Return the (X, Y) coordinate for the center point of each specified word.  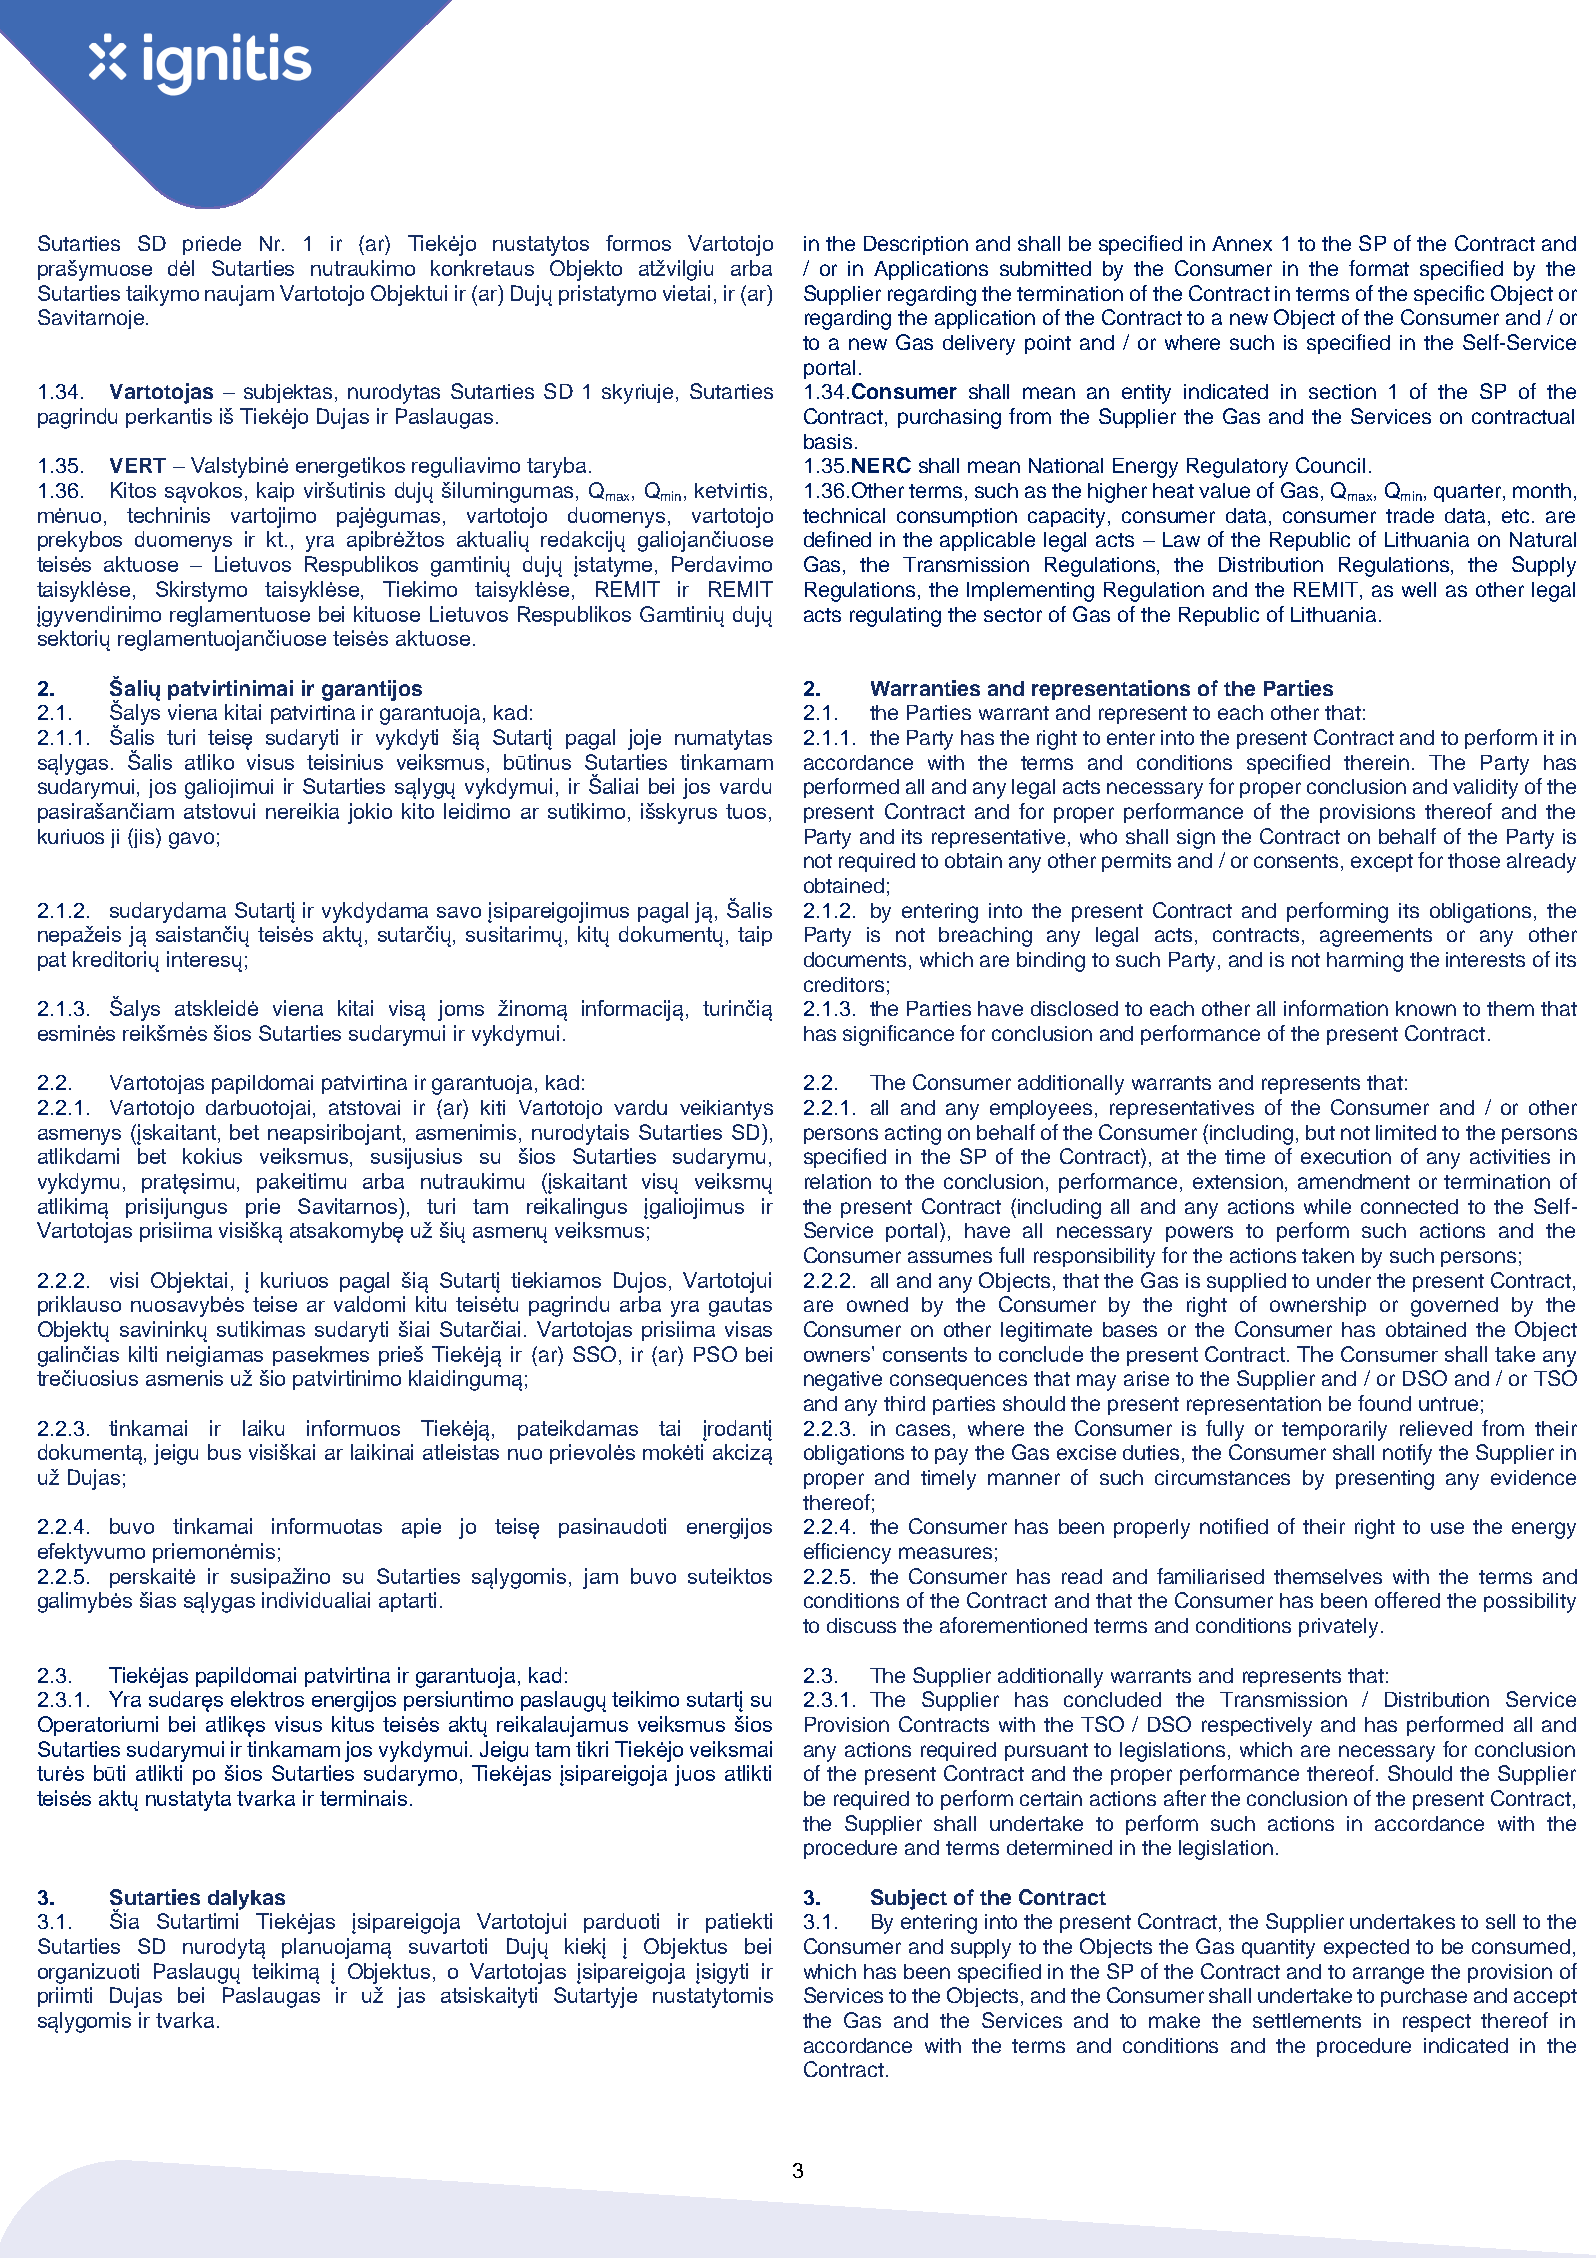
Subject (909, 1899)
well (1419, 589)
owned (877, 1304)
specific (1449, 295)
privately (1338, 1628)
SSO (594, 1354)
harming (1365, 962)
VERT (138, 465)
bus (224, 1452)
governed (1454, 1307)
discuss (861, 1625)
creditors (844, 984)
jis (144, 838)
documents (857, 961)
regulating (895, 617)
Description (916, 245)
